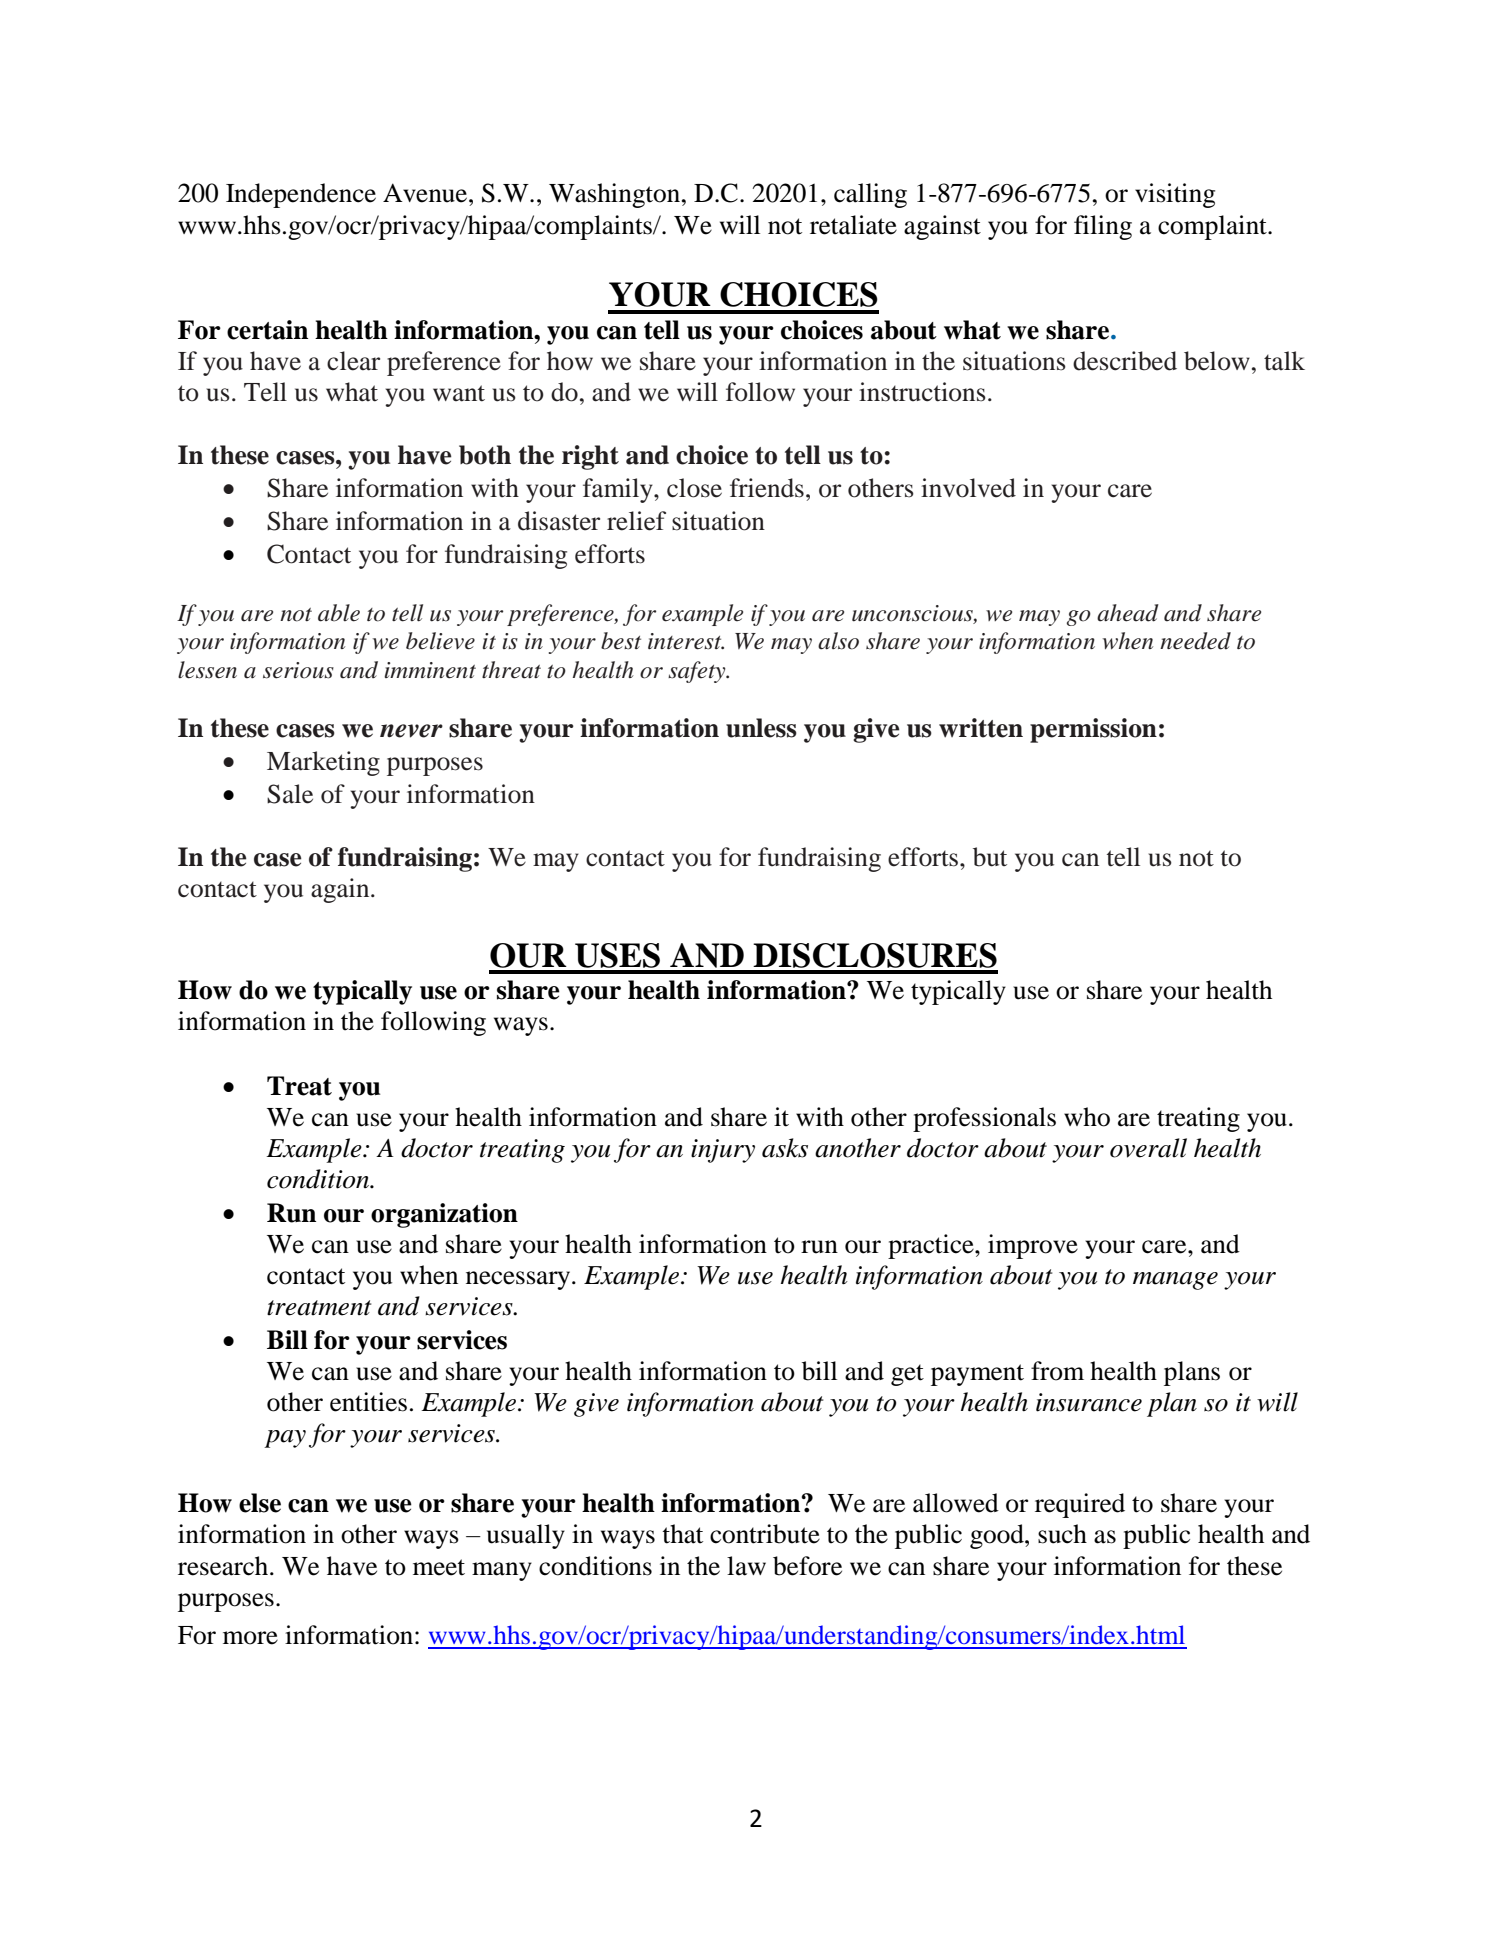 This screenshot has height=1956, width=1512. I want to click on filing, so click(1103, 227).
